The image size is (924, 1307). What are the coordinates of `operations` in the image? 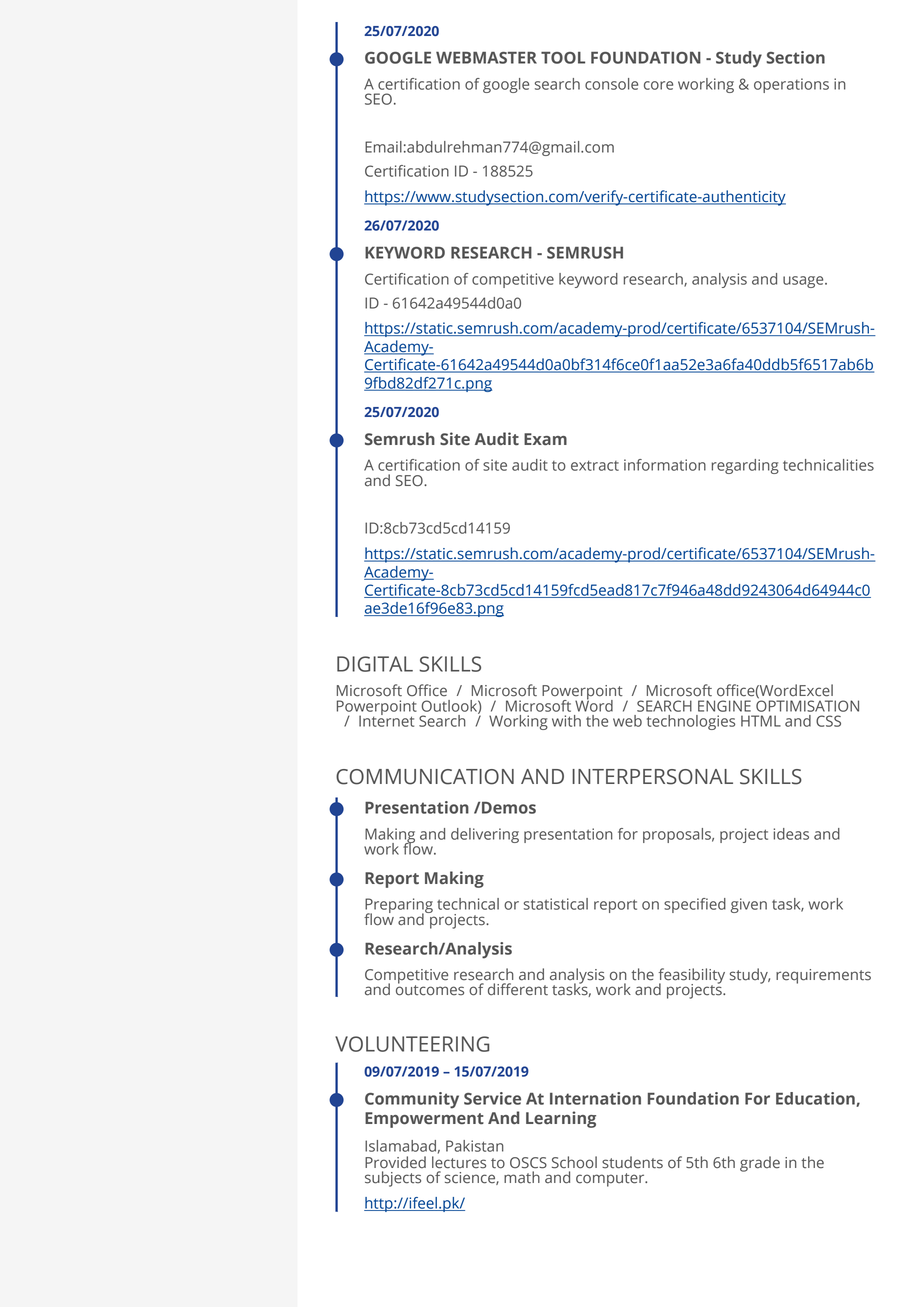 It's located at (791, 85).
